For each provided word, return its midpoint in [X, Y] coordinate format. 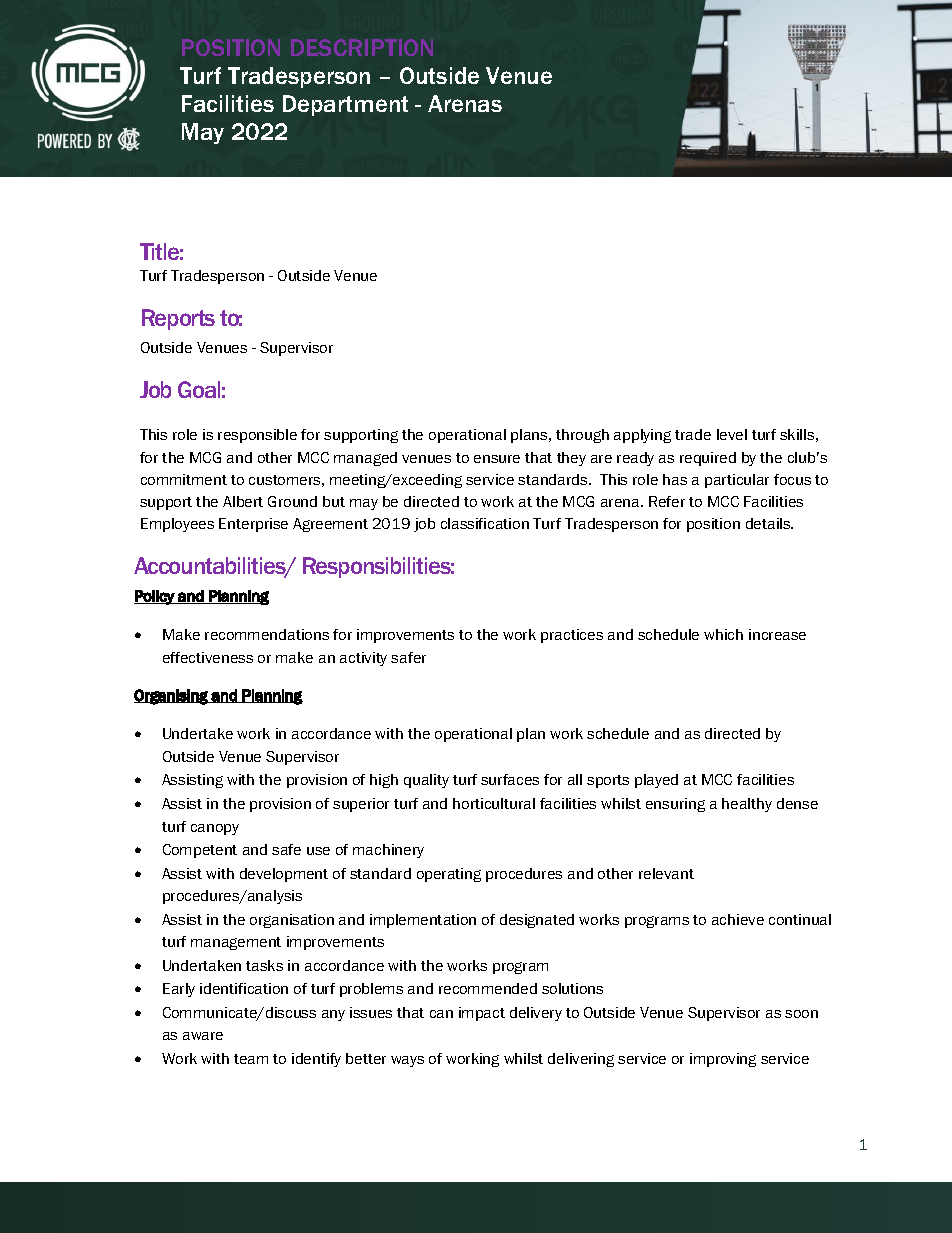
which [723, 634]
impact [482, 1014]
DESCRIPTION [362, 47]
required [708, 459]
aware [203, 1036]
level [732, 434]
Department [345, 105]
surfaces [510, 779]
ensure [497, 459]
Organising [172, 697]
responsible [257, 436]
